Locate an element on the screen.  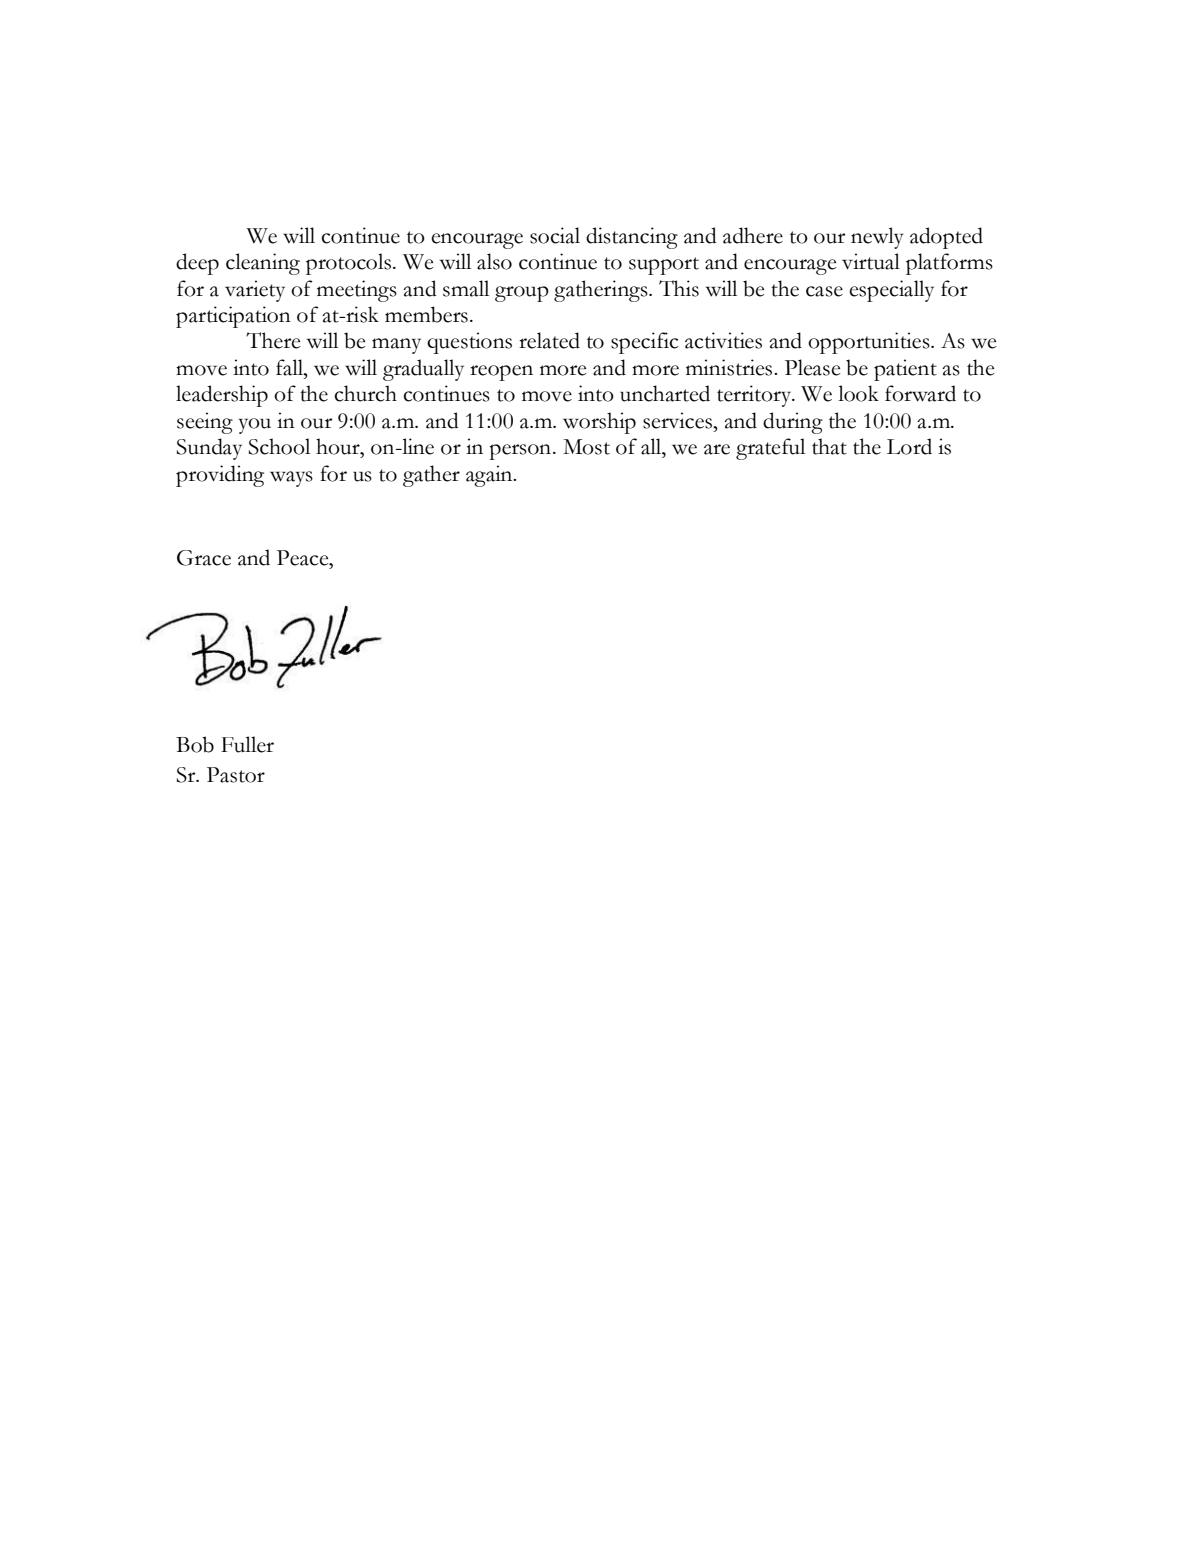
School is located at coordinates (279, 446).
